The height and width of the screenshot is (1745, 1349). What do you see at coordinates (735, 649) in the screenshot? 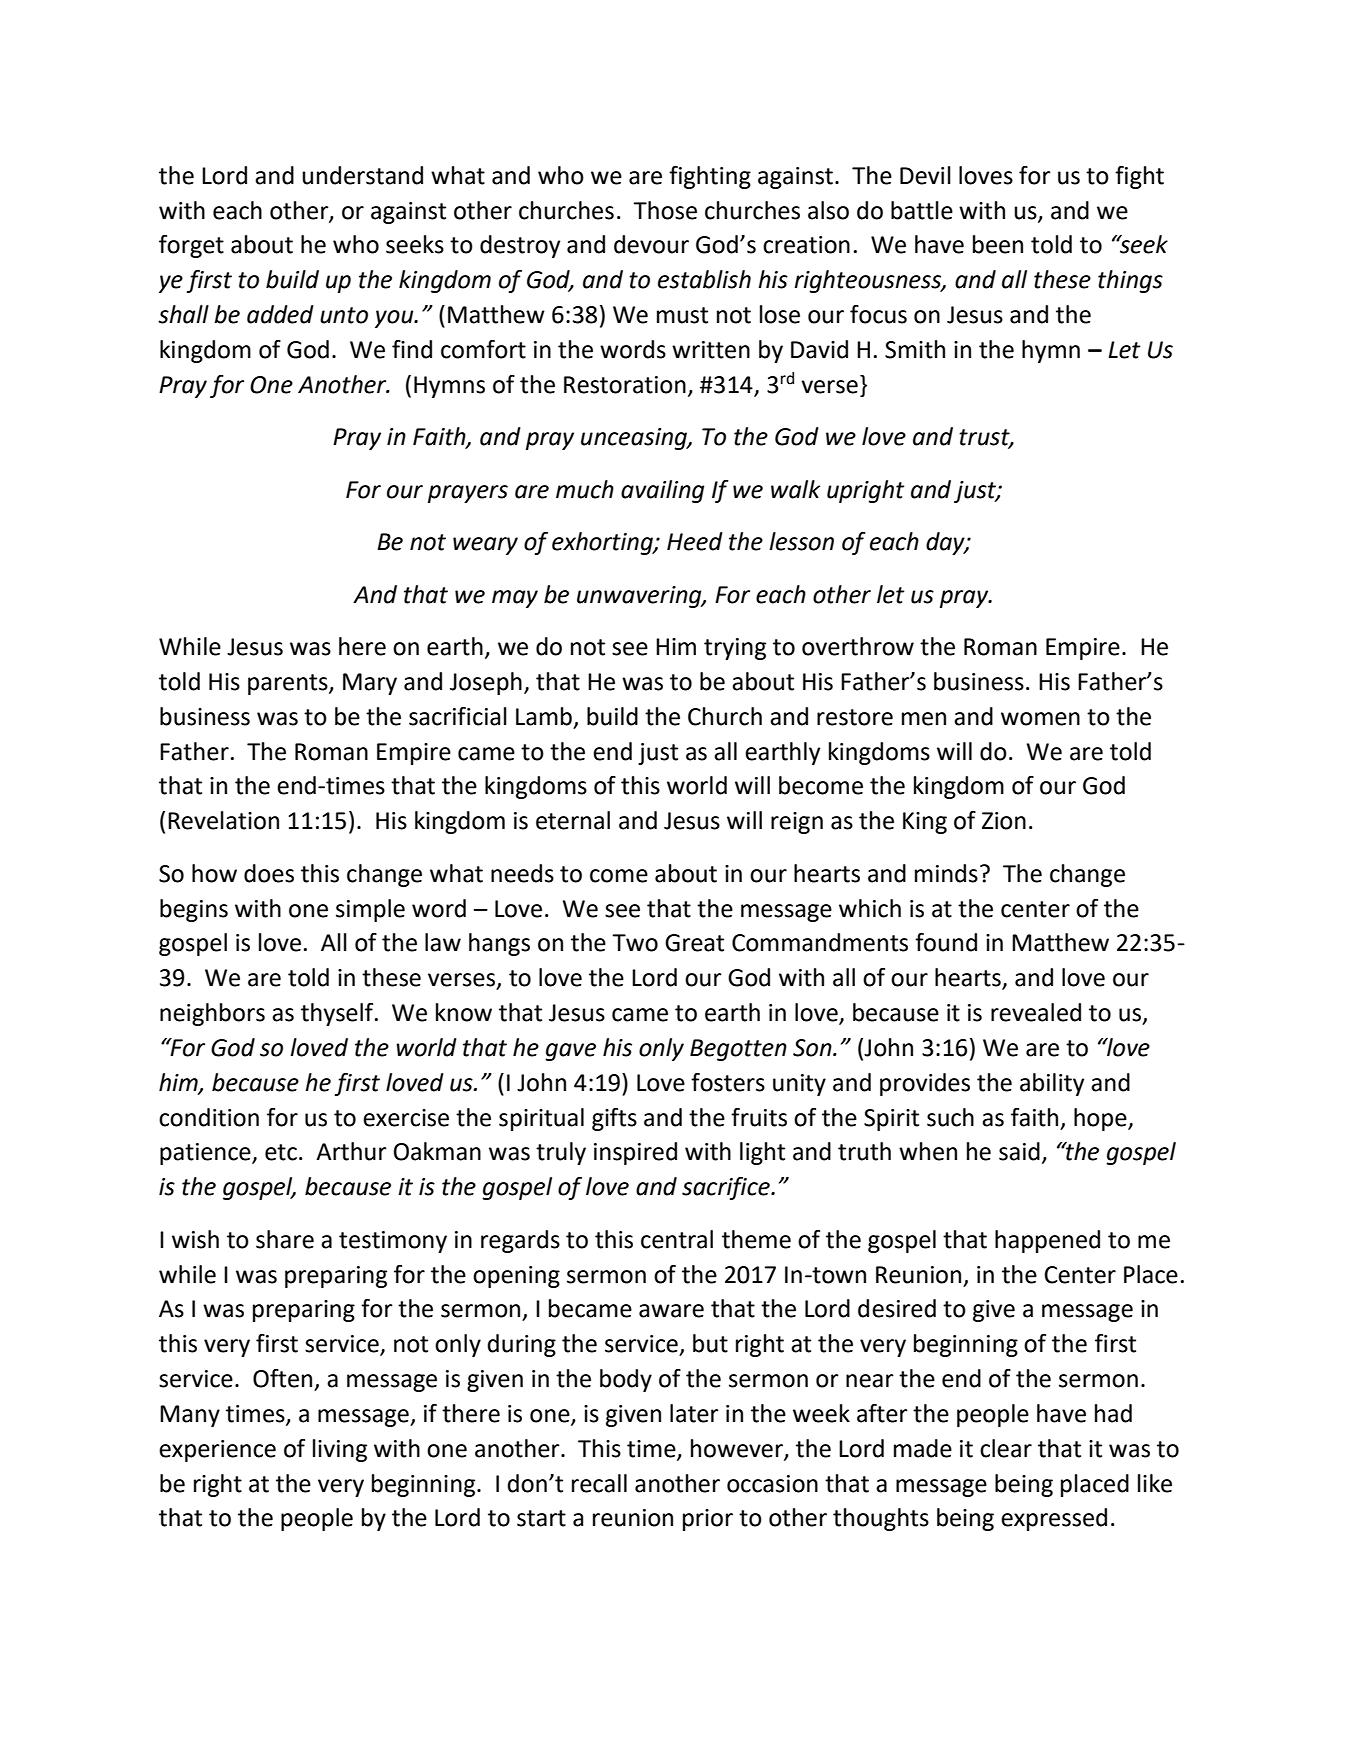
I see `trying` at bounding box center [735, 649].
